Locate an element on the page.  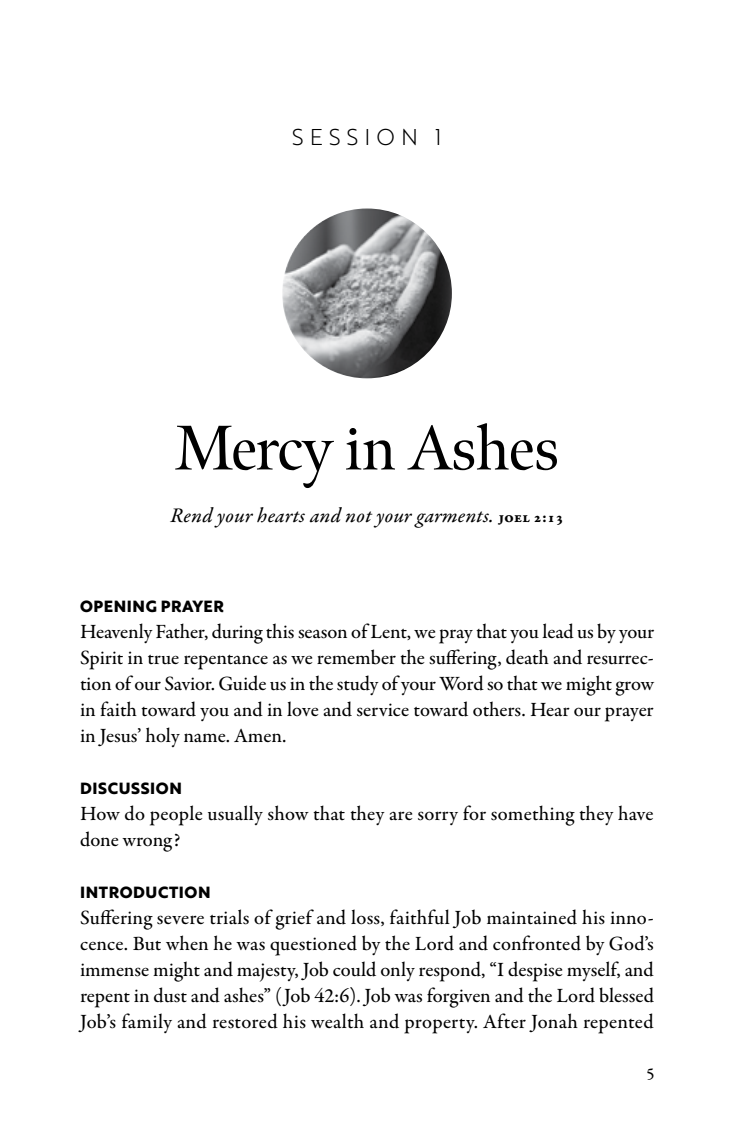
people is located at coordinates (176, 815).
